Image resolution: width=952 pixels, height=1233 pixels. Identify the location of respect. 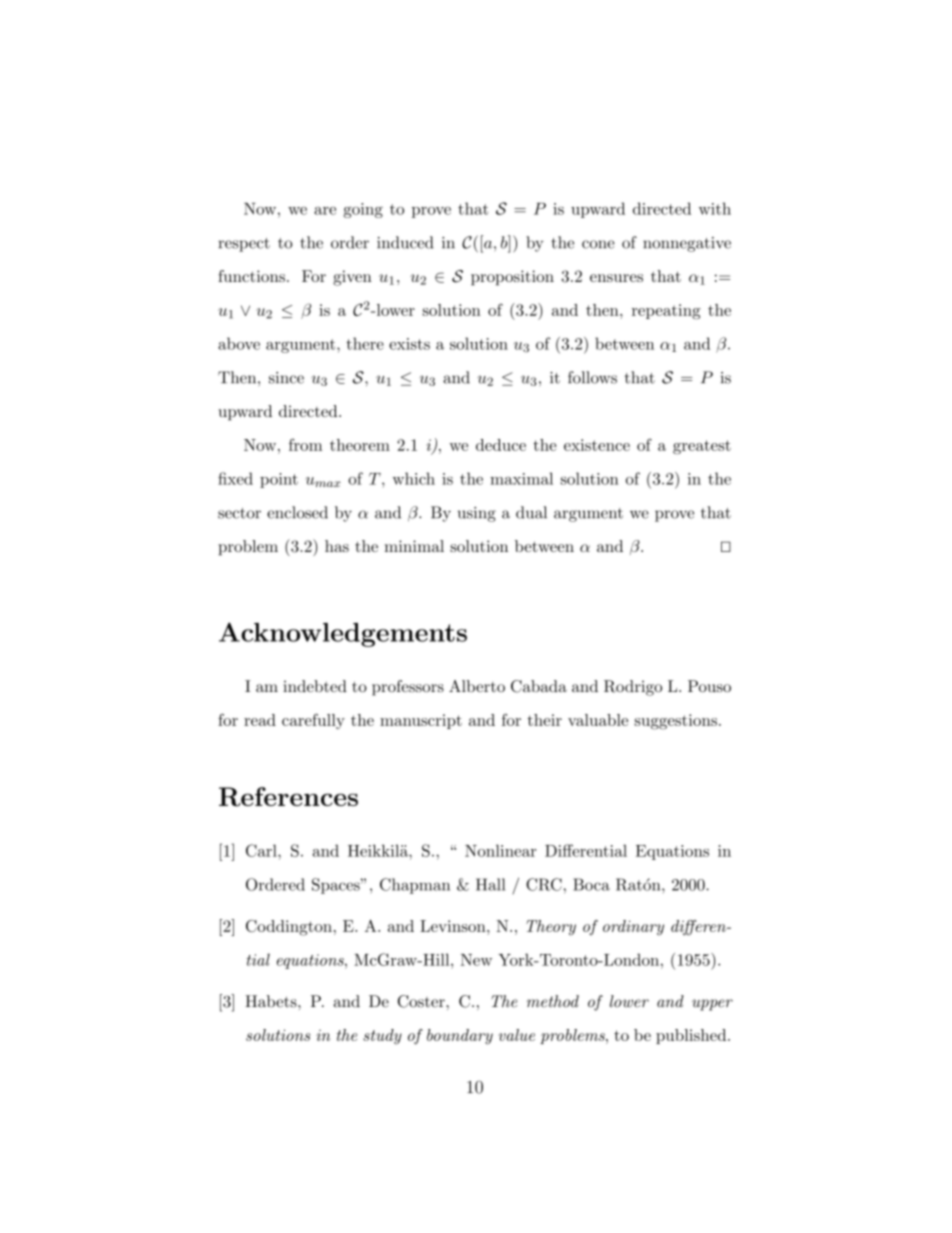
(244, 245).
